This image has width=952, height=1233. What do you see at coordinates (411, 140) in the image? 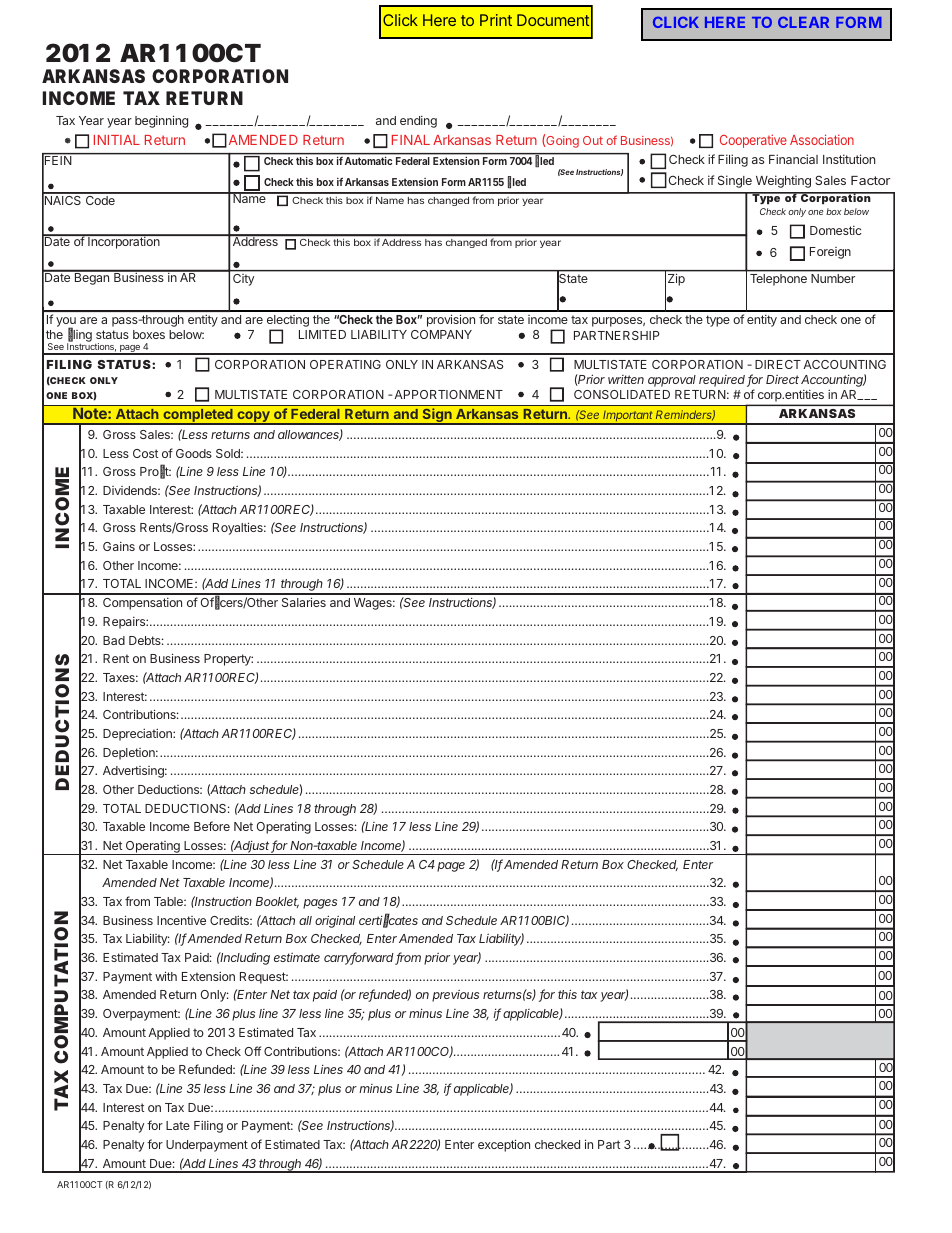
I see `FINAL` at bounding box center [411, 140].
